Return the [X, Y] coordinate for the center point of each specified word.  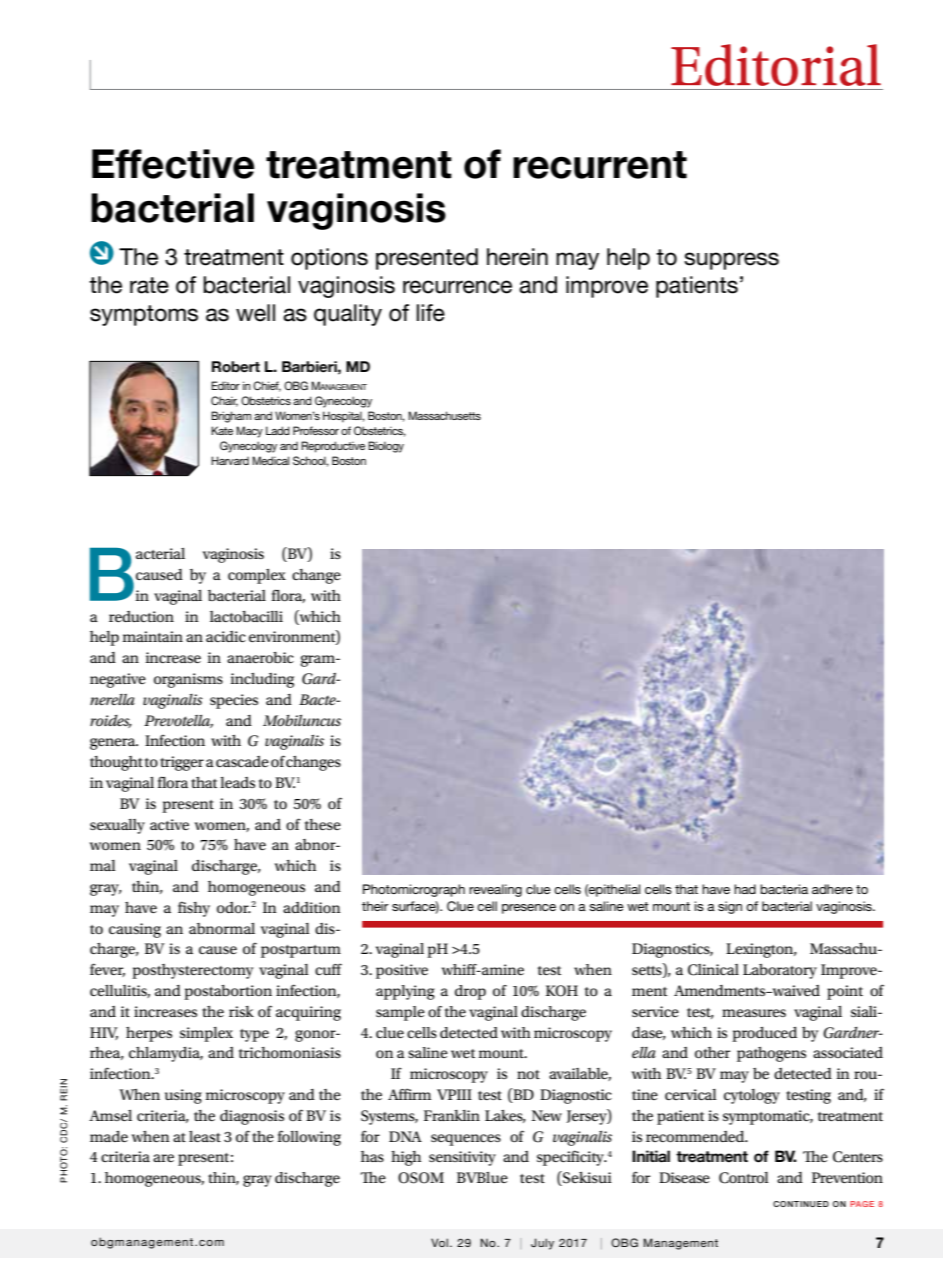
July [542, 1244]
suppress [731, 261]
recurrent [600, 165]
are [163, 1158]
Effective [173, 164]
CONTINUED [801, 1204]
